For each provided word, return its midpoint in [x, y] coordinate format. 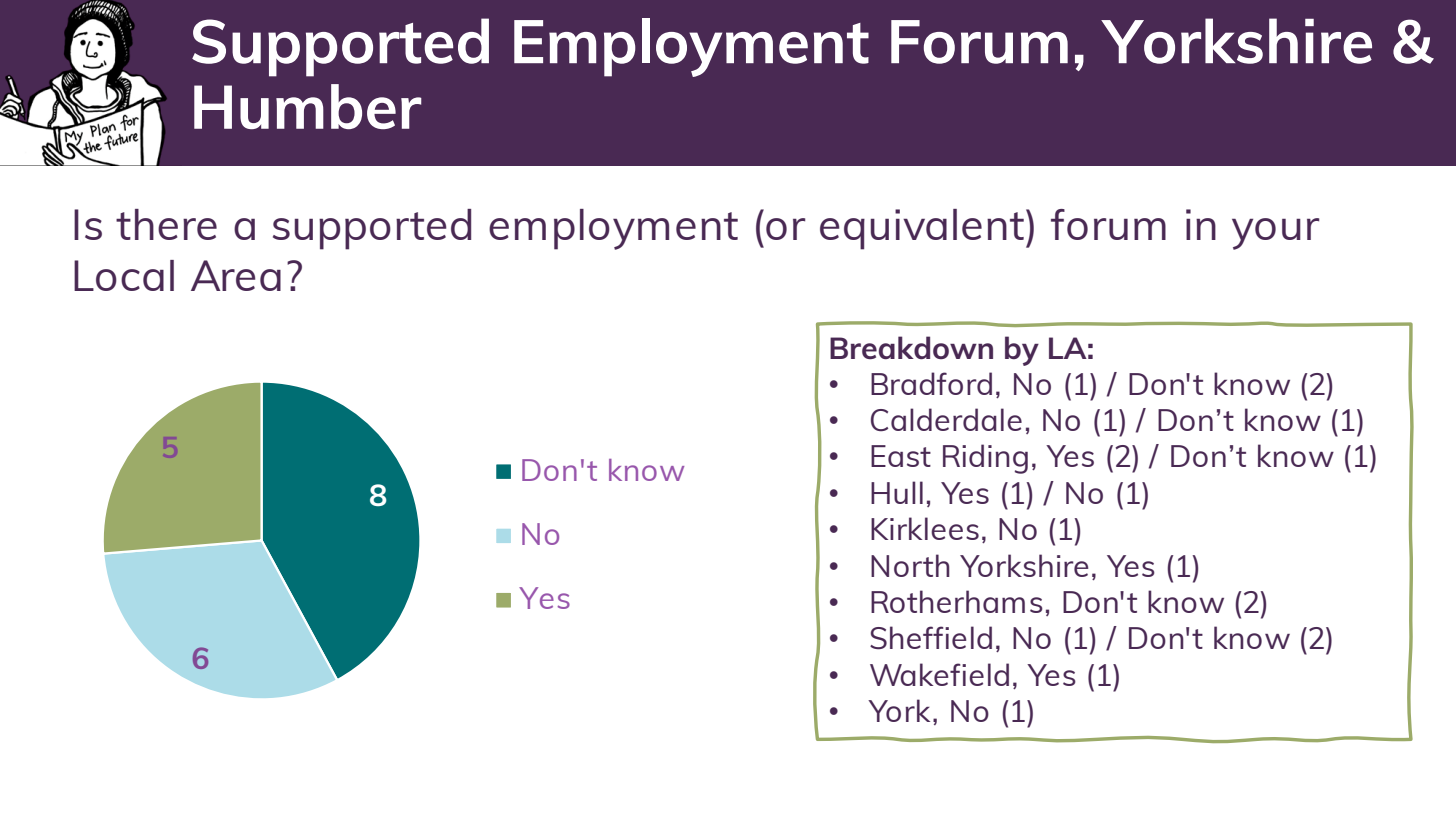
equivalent [922, 229]
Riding [985, 459]
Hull [897, 492]
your [1276, 234]
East [901, 456]
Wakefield [939, 674]
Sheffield [931, 637]
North [910, 565]
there [166, 224]
